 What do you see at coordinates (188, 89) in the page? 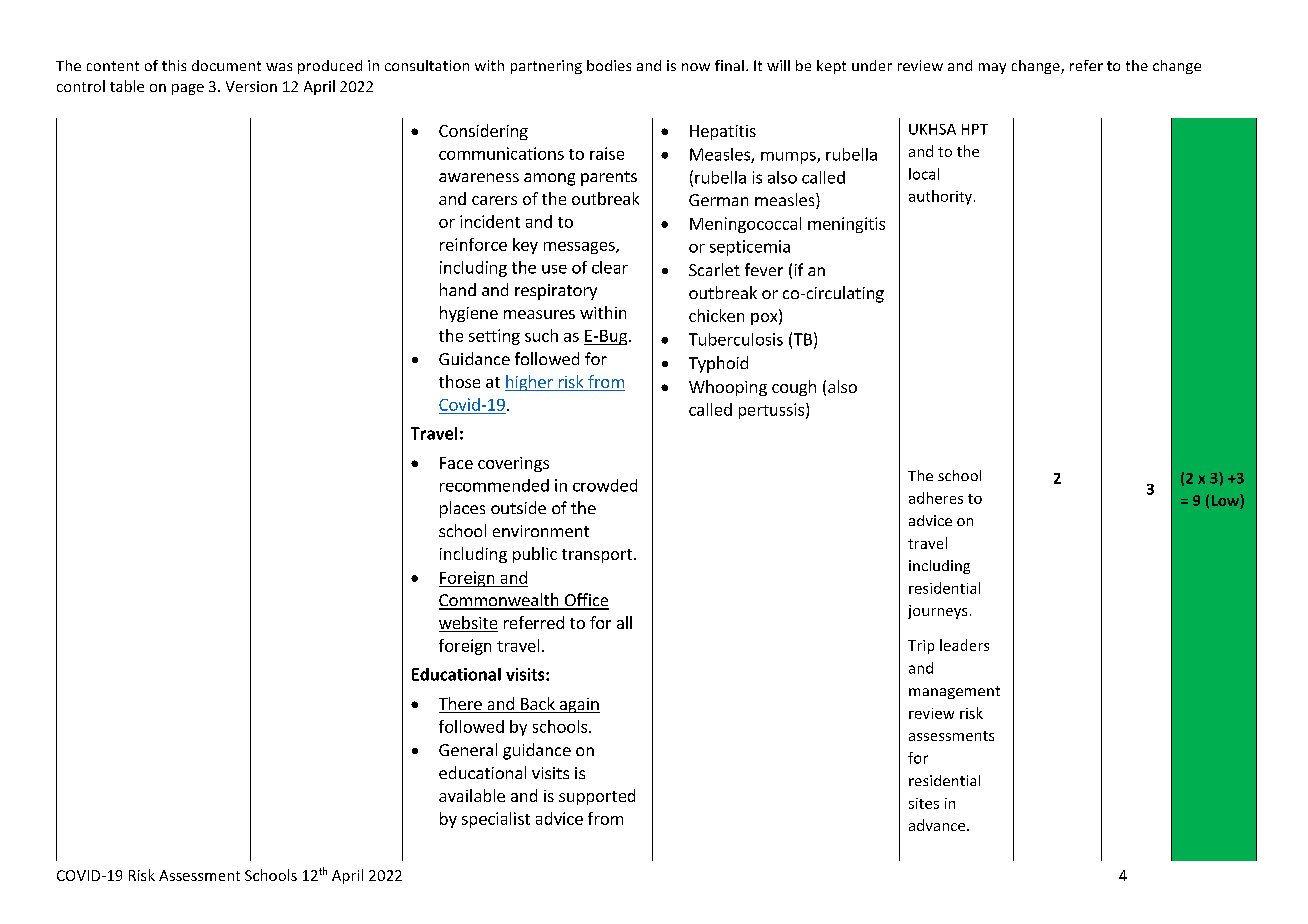
I see `page` at bounding box center [188, 89].
